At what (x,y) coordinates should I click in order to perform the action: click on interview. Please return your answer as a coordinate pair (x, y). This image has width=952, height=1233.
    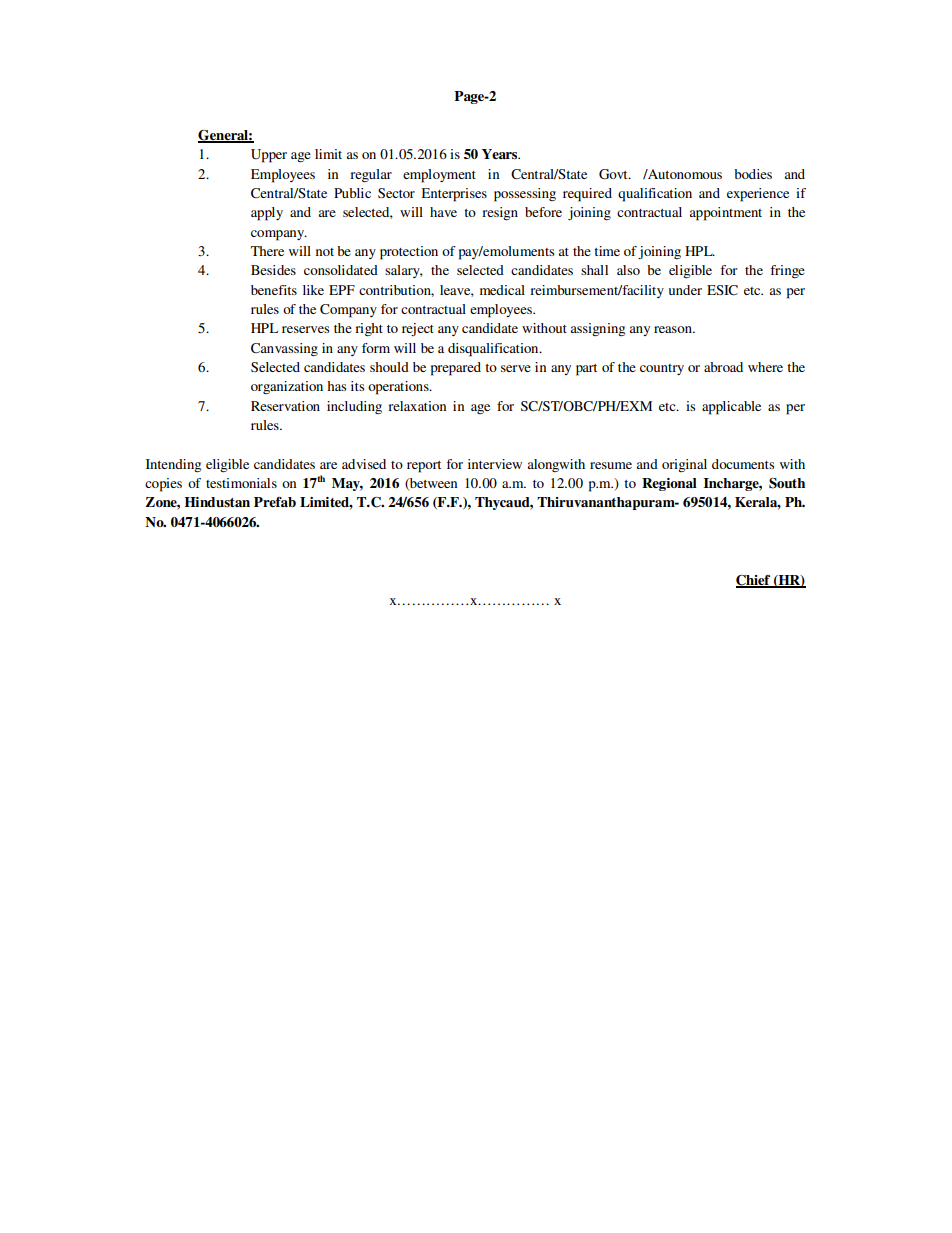
    Looking at the image, I should click on (495, 464).
